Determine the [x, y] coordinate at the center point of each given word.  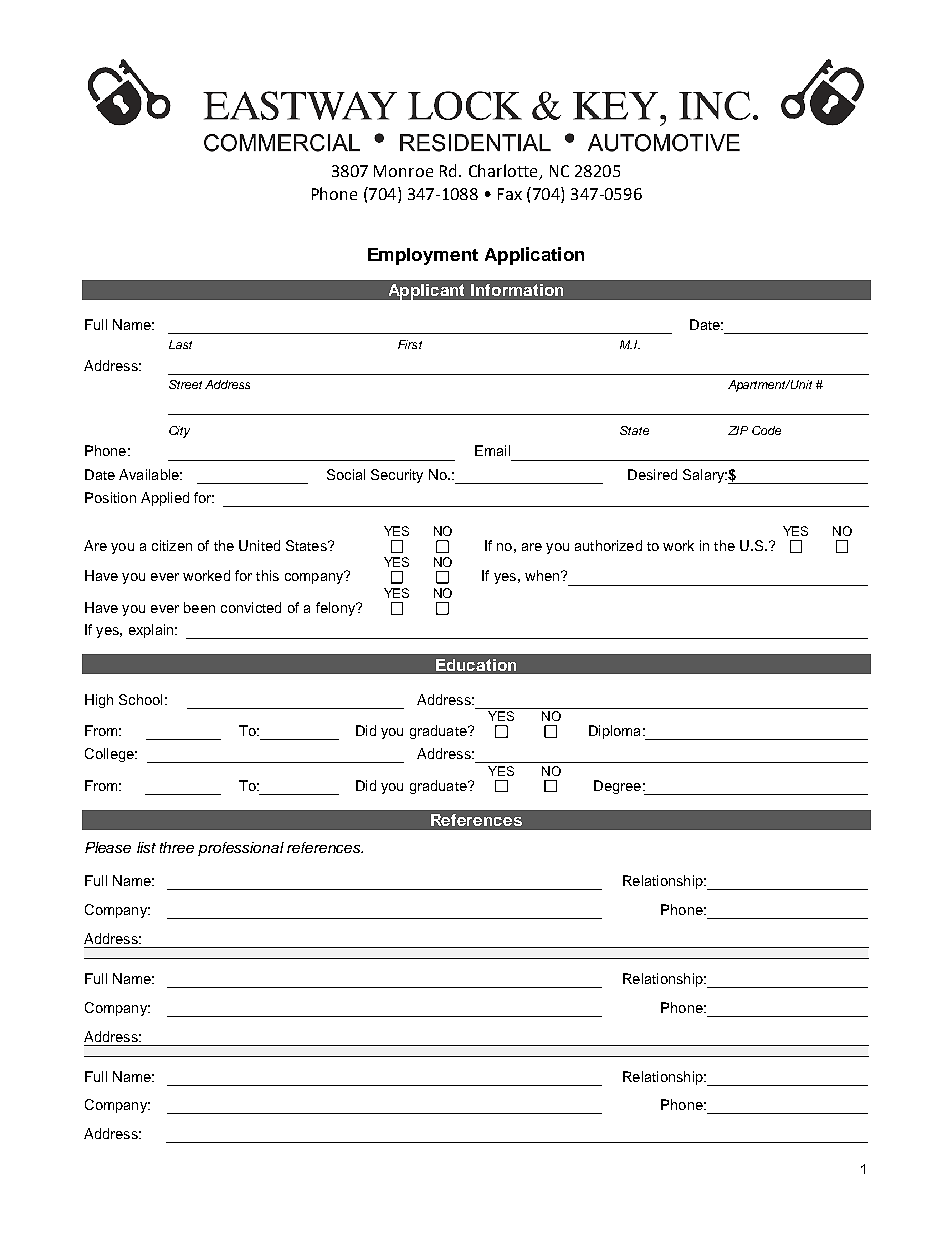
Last [180, 344]
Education [476, 665]
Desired [652, 474]
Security [397, 476]
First [410, 344]
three [177, 847]
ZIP [738, 430]
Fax [510, 194]
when [543, 575]
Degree [617, 787]
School [140, 699]
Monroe [403, 171]
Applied [165, 499]
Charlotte [504, 172]
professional [241, 849]
